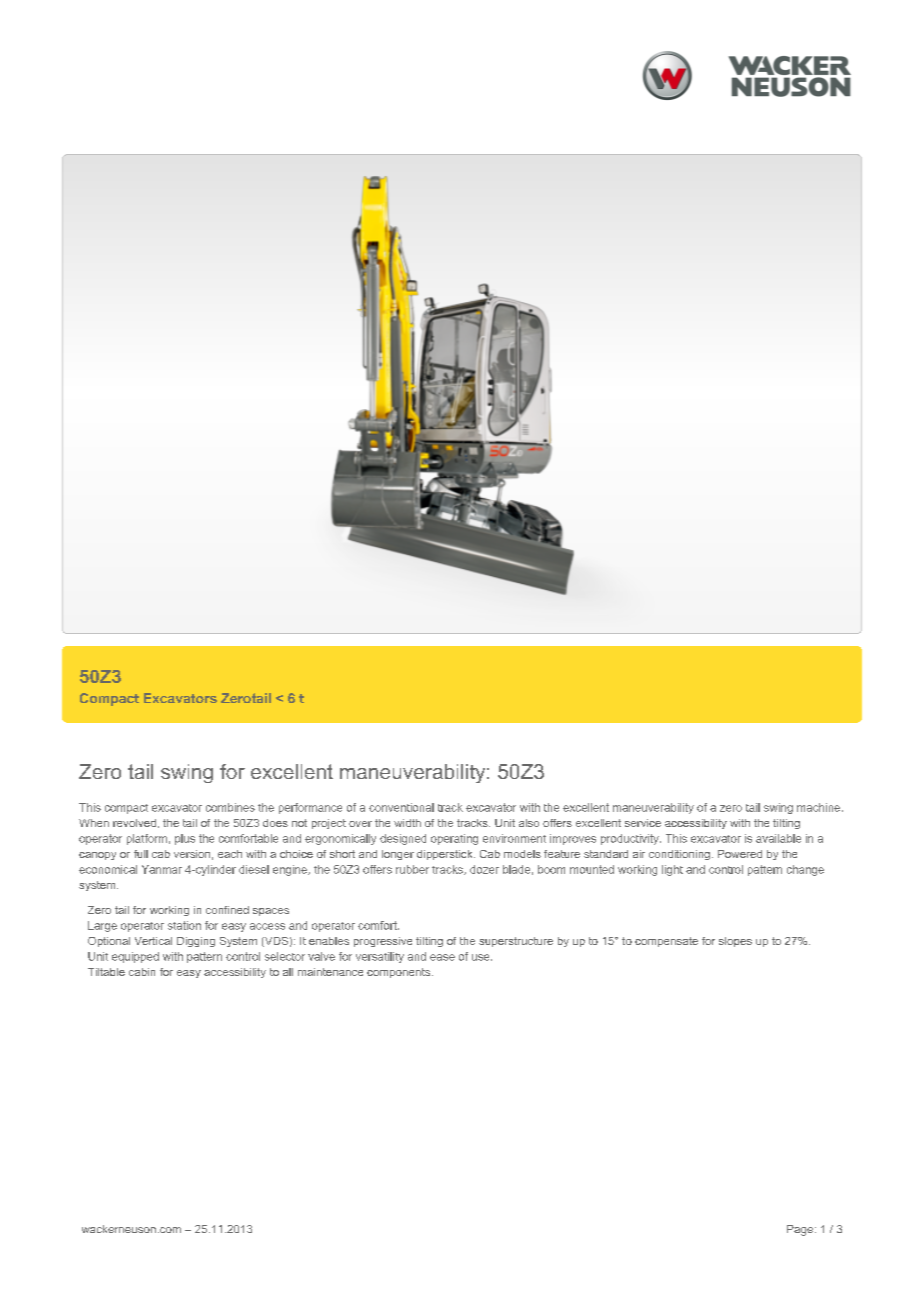  I want to click on Digging, so click(196, 942).
